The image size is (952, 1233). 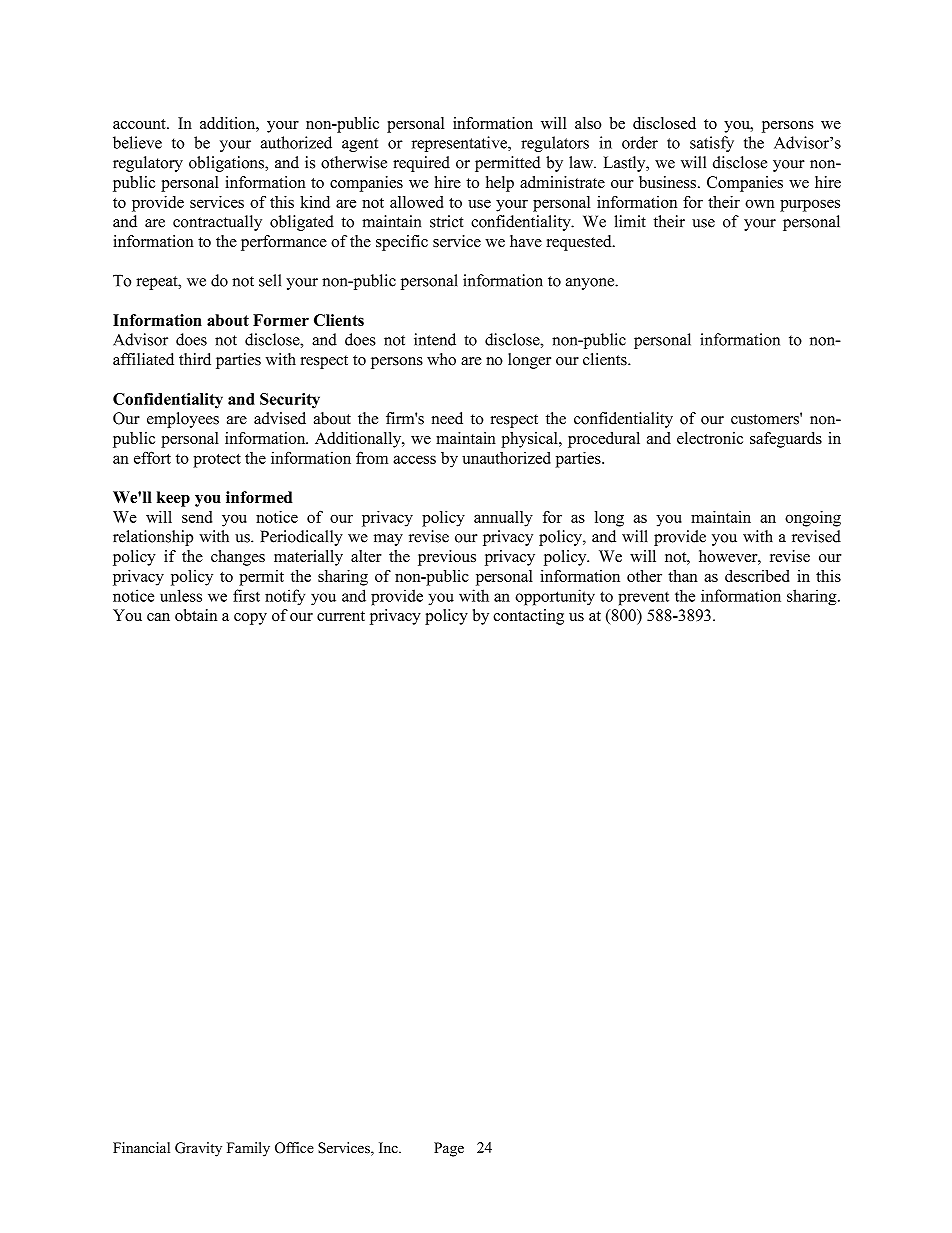 What do you see at coordinates (712, 144) in the document?
I see `satisfy` at bounding box center [712, 144].
